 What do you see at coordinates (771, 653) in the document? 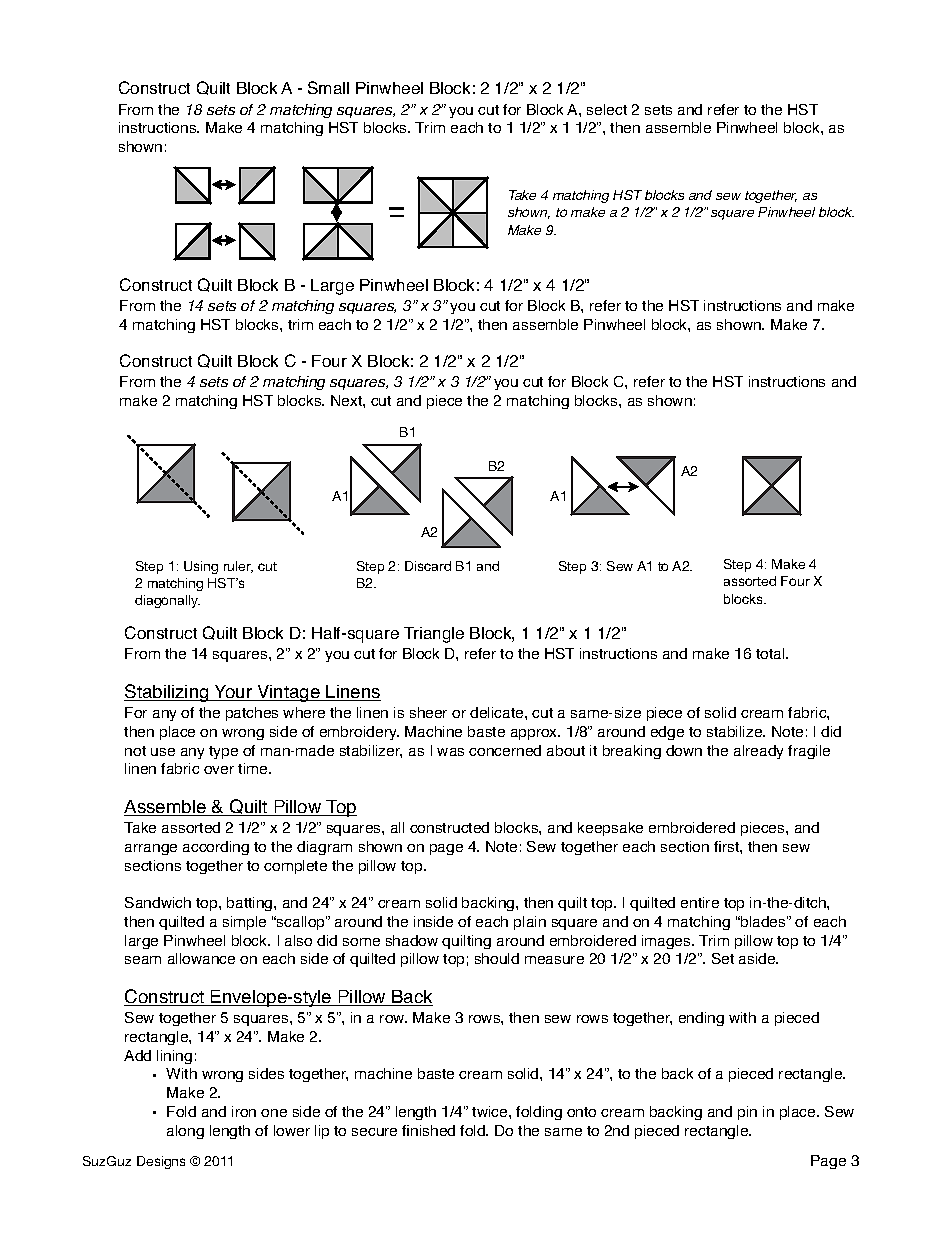
I see `total` at bounding box center [771, 653].
